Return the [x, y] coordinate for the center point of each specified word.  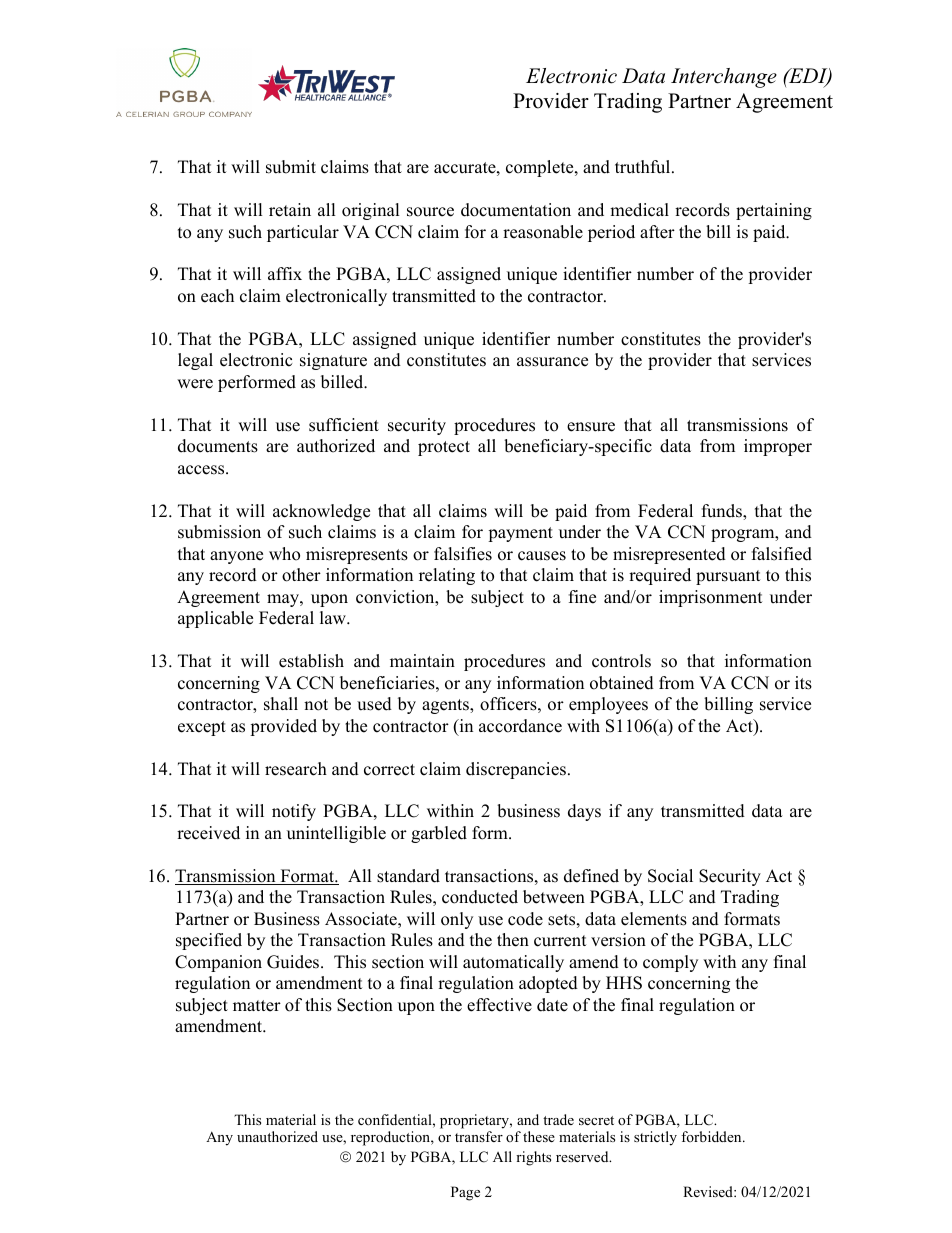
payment [520, 534]
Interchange [724, 78]
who [284, 554]
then [513, 940]
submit [291, 167]
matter [257, 1006]
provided [283, 727]
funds [723, 512]
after [657, 232]
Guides [294, 962]
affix [285, 273]
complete [541, 168]
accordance [520, 726]
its [803, 683]
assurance [552, 362]
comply [670, 963]
